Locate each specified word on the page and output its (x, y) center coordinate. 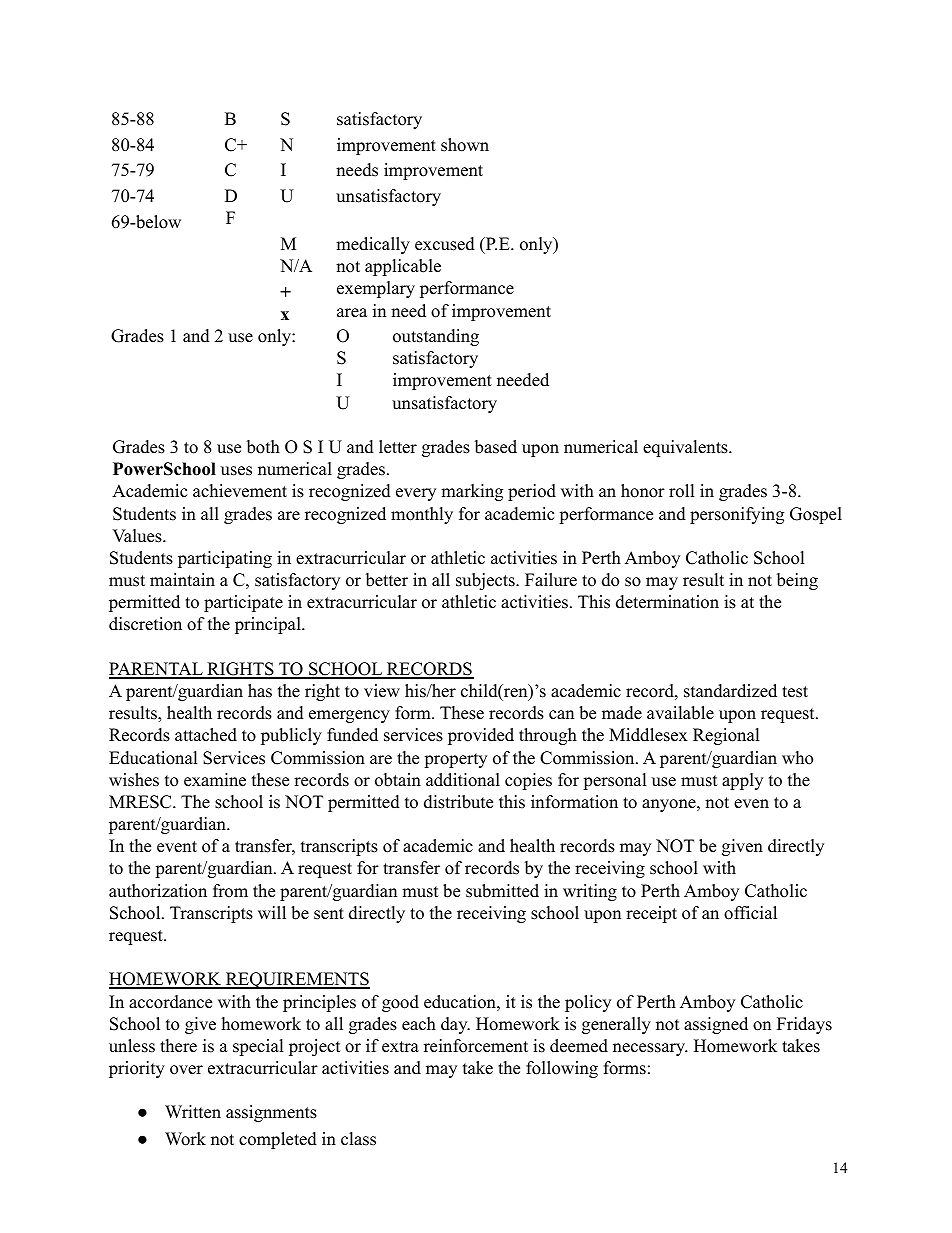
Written (193, 1112)
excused (445, 244)
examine (215, 780)
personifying (737, 515)
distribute (458, 802)
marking (472, 492)
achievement (240, 491)
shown (465, 145)
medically (373, 245)
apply (742, 781)
